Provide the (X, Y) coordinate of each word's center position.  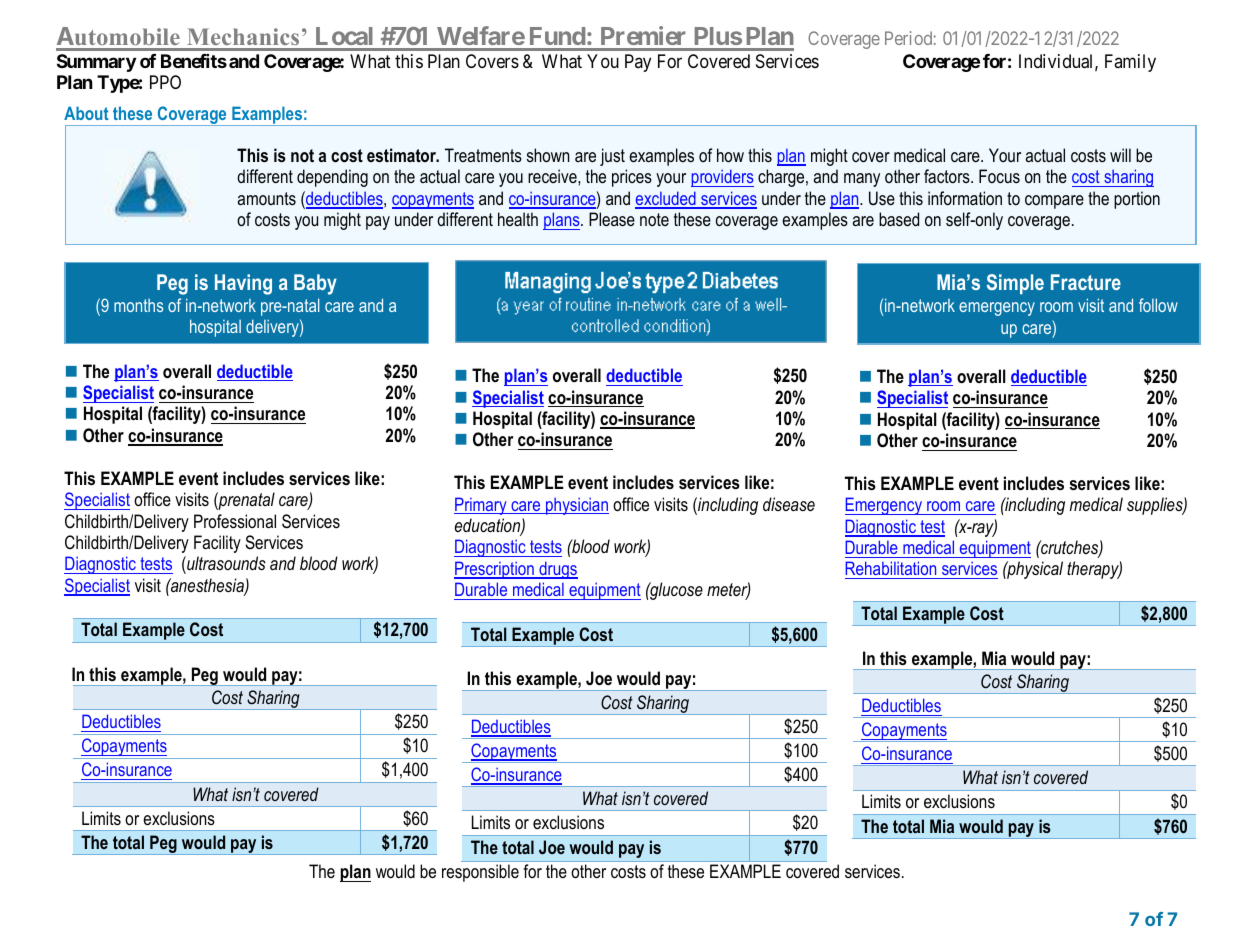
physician (576, 506)
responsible (480, 873)
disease (789, 504)
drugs (557, 570)
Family (1130, 63)
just (612, 157)
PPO (165, 82)
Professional (235, 521)
